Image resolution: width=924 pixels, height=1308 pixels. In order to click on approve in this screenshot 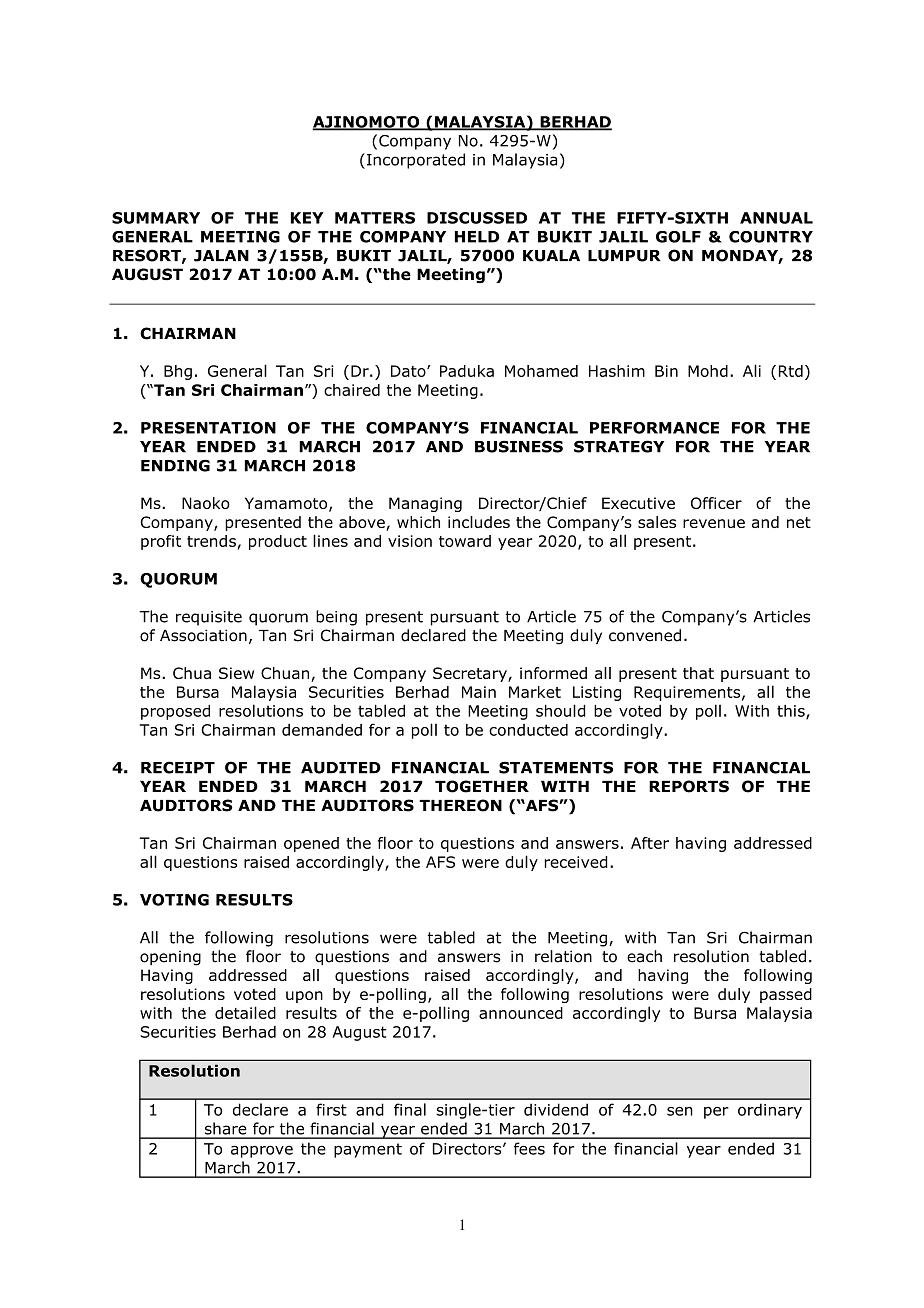, I will do `click(262, 1151)`.
